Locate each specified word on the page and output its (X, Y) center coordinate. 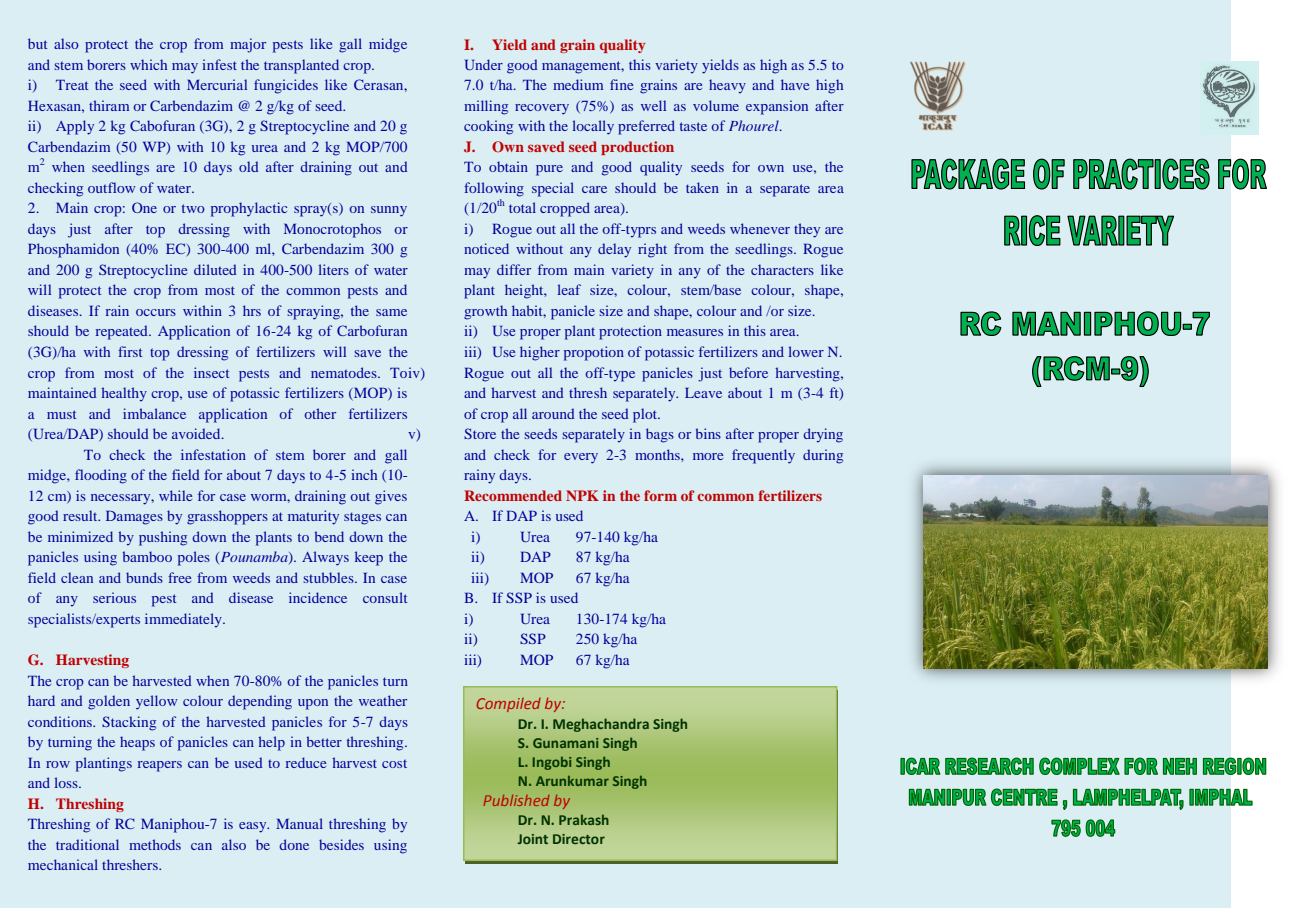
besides (341, 844)
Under (484, 64)
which (148, 64)
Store (480, 433)
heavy (727, 86)
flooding (101, 476)
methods (155, 844)
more (708, 456)
